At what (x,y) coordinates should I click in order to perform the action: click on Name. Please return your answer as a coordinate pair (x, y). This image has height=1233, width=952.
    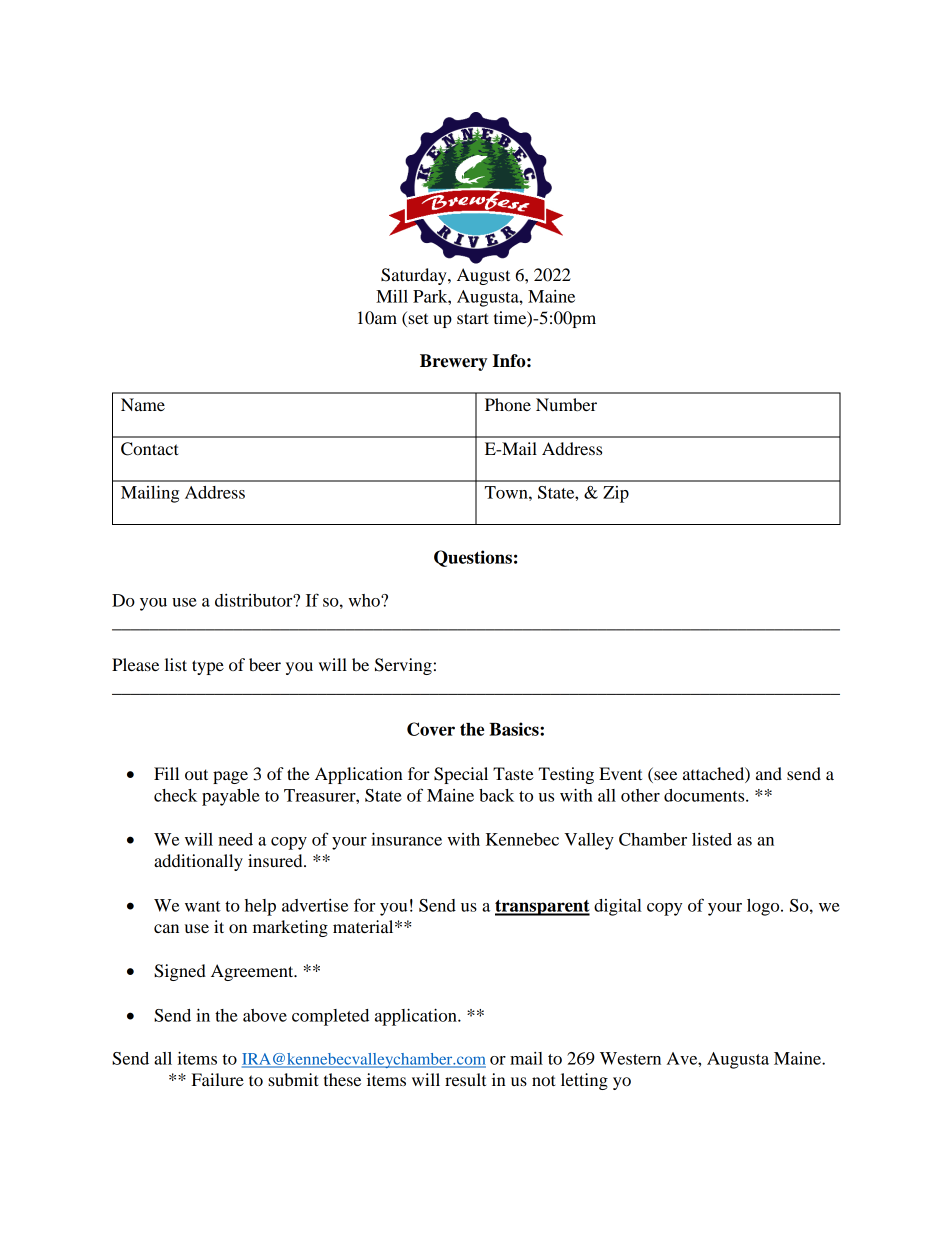
    Looking at the image, I should click on (143, 404).
